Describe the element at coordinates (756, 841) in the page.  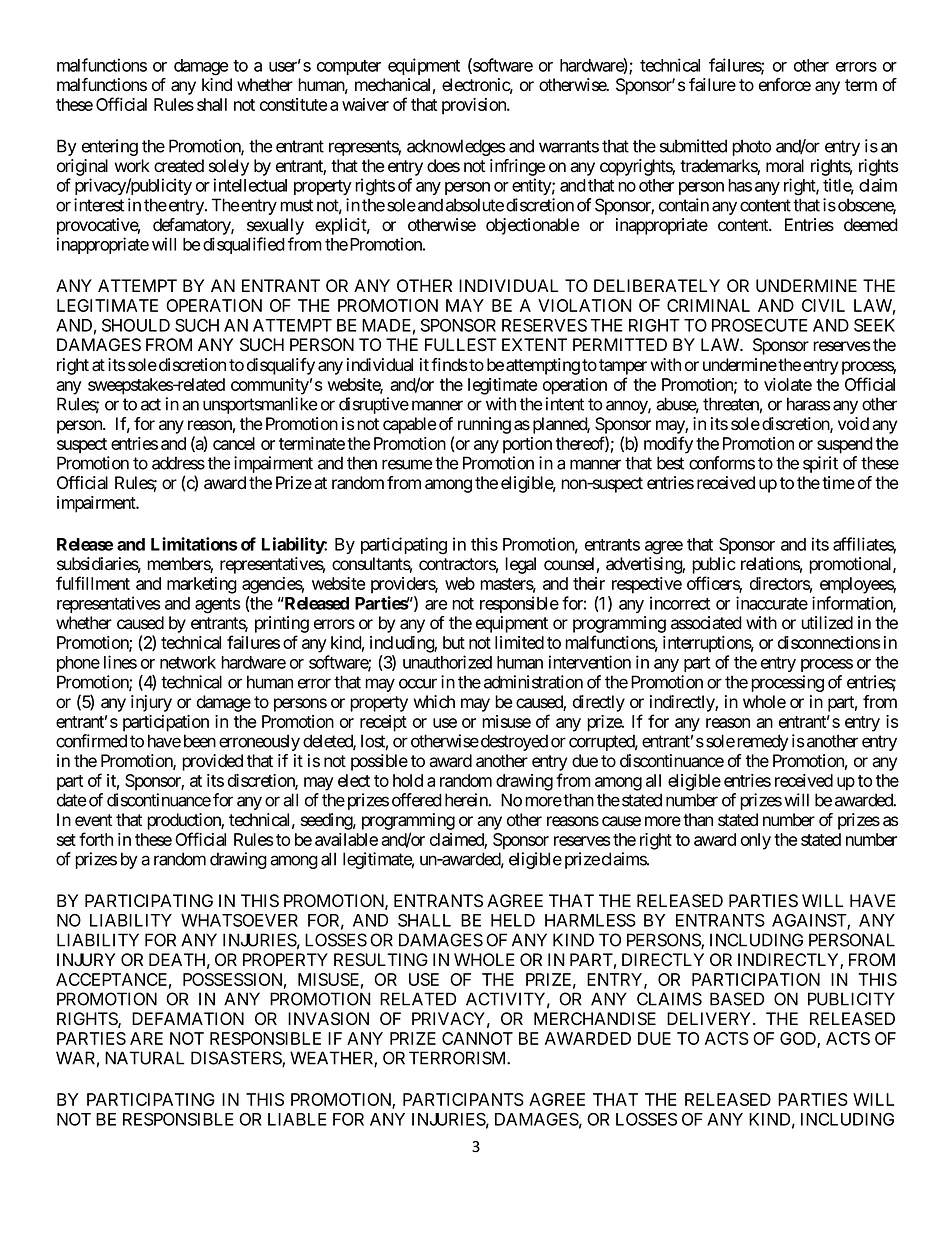
I see `only` at that location.
